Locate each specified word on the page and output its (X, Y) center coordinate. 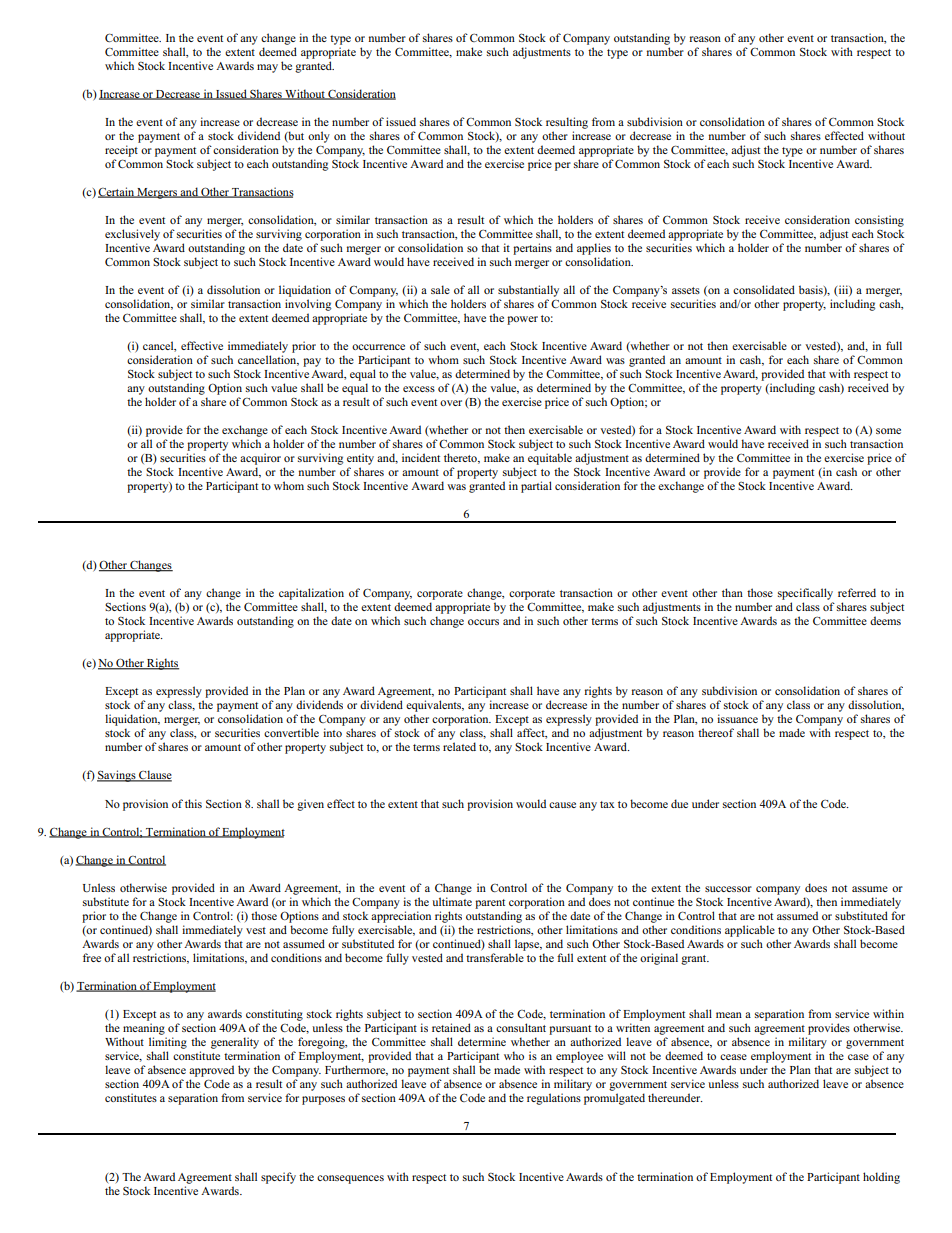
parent (490, 904)
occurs (483, 622)
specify (278, 1178)
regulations (554, 1099)
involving (308, 305)
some (888, 431)
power (522, 320)
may (267, 68)
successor (728, 889)
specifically (805, 594)
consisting (879, 221)
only (319, 137)
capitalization (311, 594)
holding (881, 1178)
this (193, 803)
